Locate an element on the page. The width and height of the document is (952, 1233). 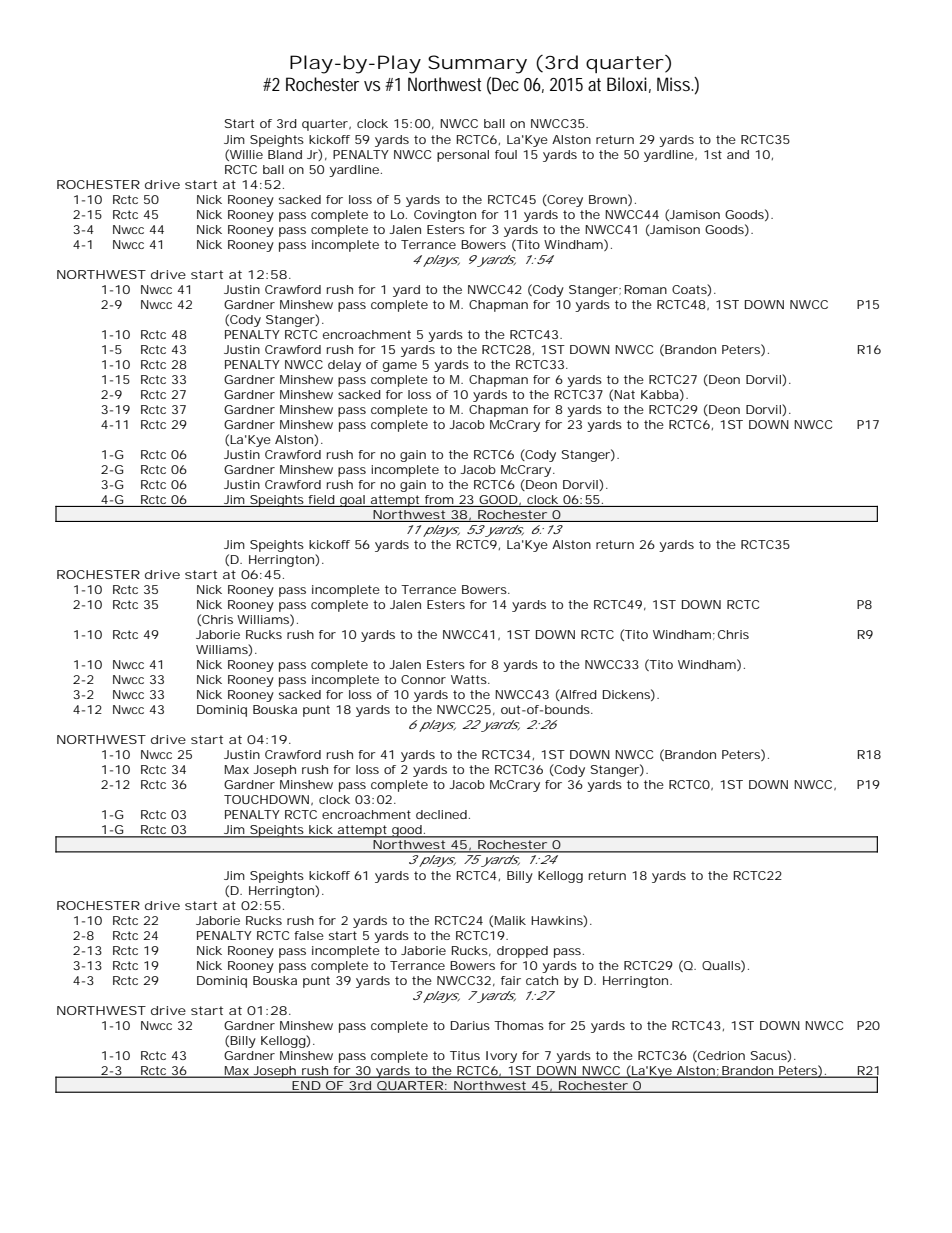
Biloxi is located at coordinates (627, 84).
